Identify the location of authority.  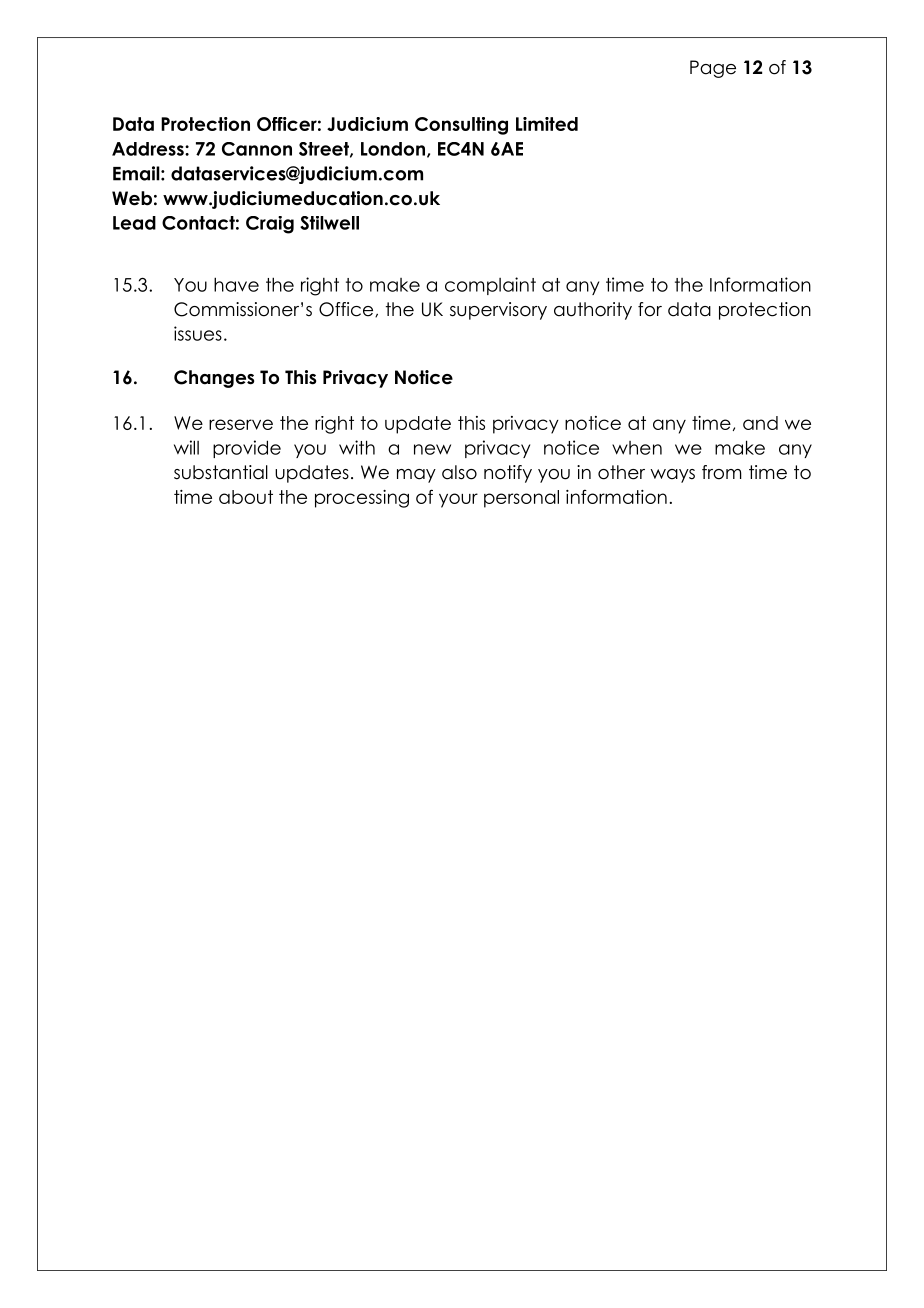
(593, 311).
